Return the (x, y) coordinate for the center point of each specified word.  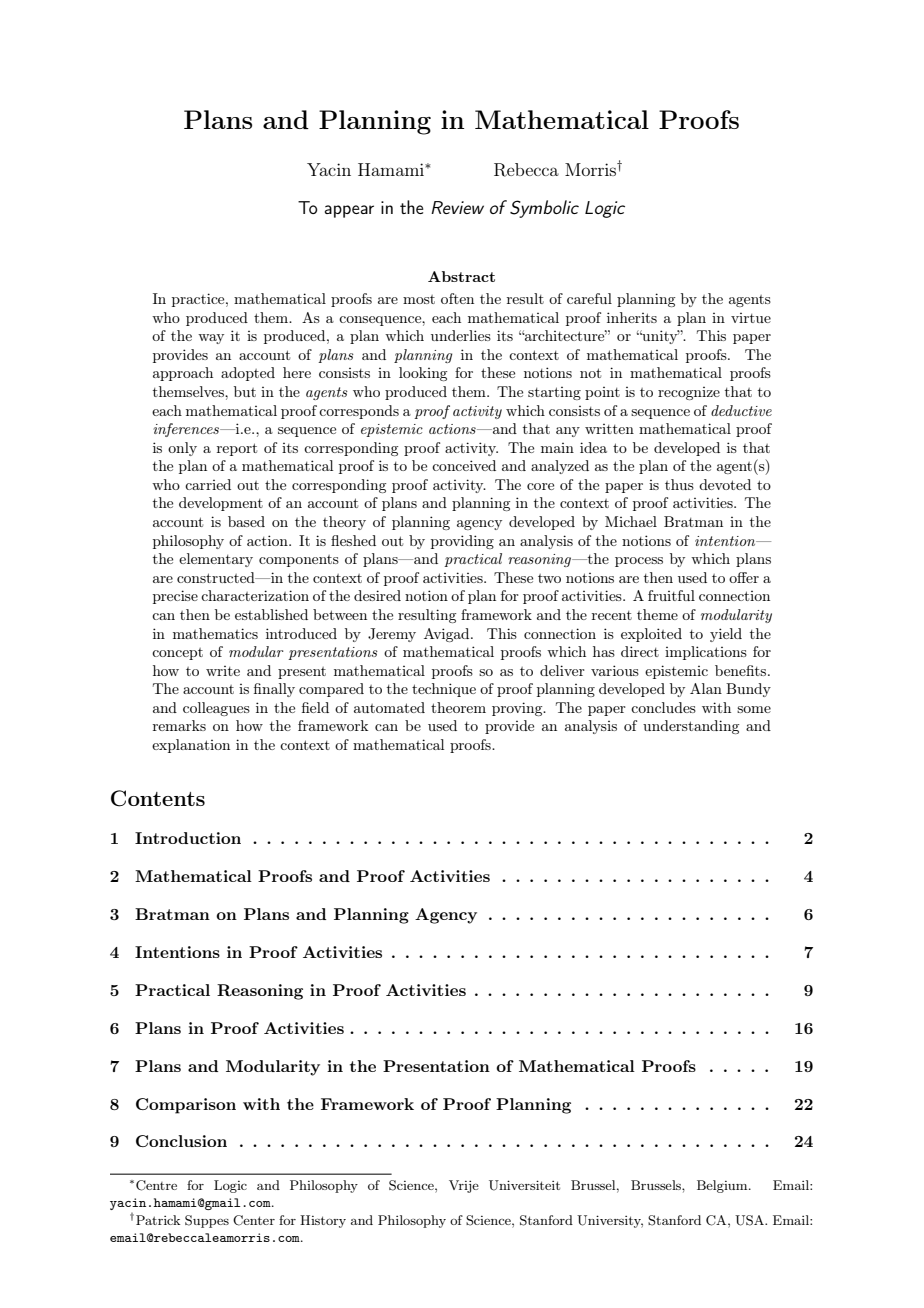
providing (462, 542)
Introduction (188, 838)
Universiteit (524, 1185)
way (211, 339)
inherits (632, 317)
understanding (691, 727)
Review (457, 207)
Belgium (723, 1186)
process (639, 562)
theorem (458, 707)
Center (254, 1220)
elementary (216, 560)
